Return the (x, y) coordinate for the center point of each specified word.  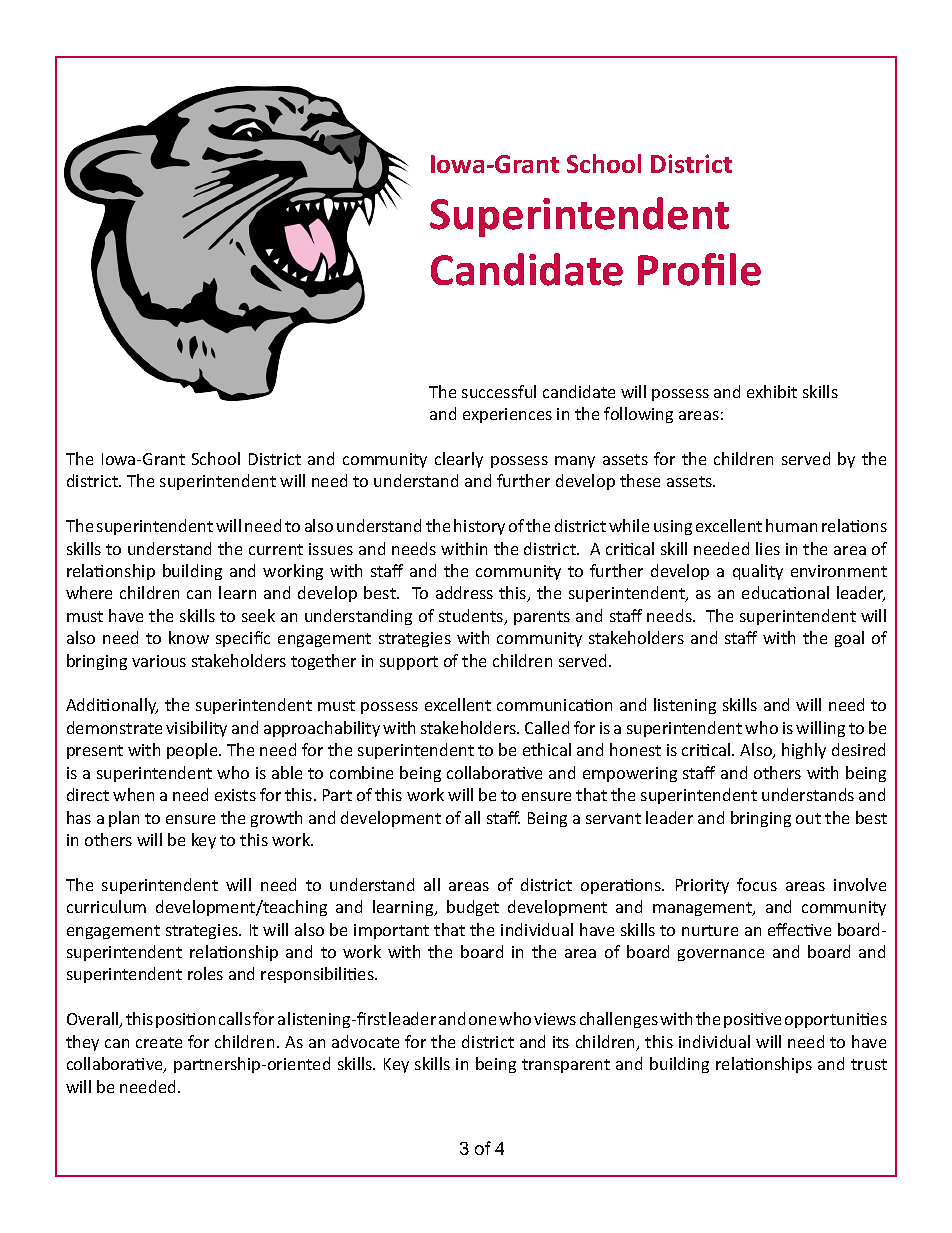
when (133, 794)
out (808, 818)
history (479, 527)
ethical (547, 749)
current (276, 549)
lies (768, 548)
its (561, 1042)
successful (499, 391)
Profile (699, 269)
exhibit (772, 391)
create (159, 1042)
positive (752, 1020)
